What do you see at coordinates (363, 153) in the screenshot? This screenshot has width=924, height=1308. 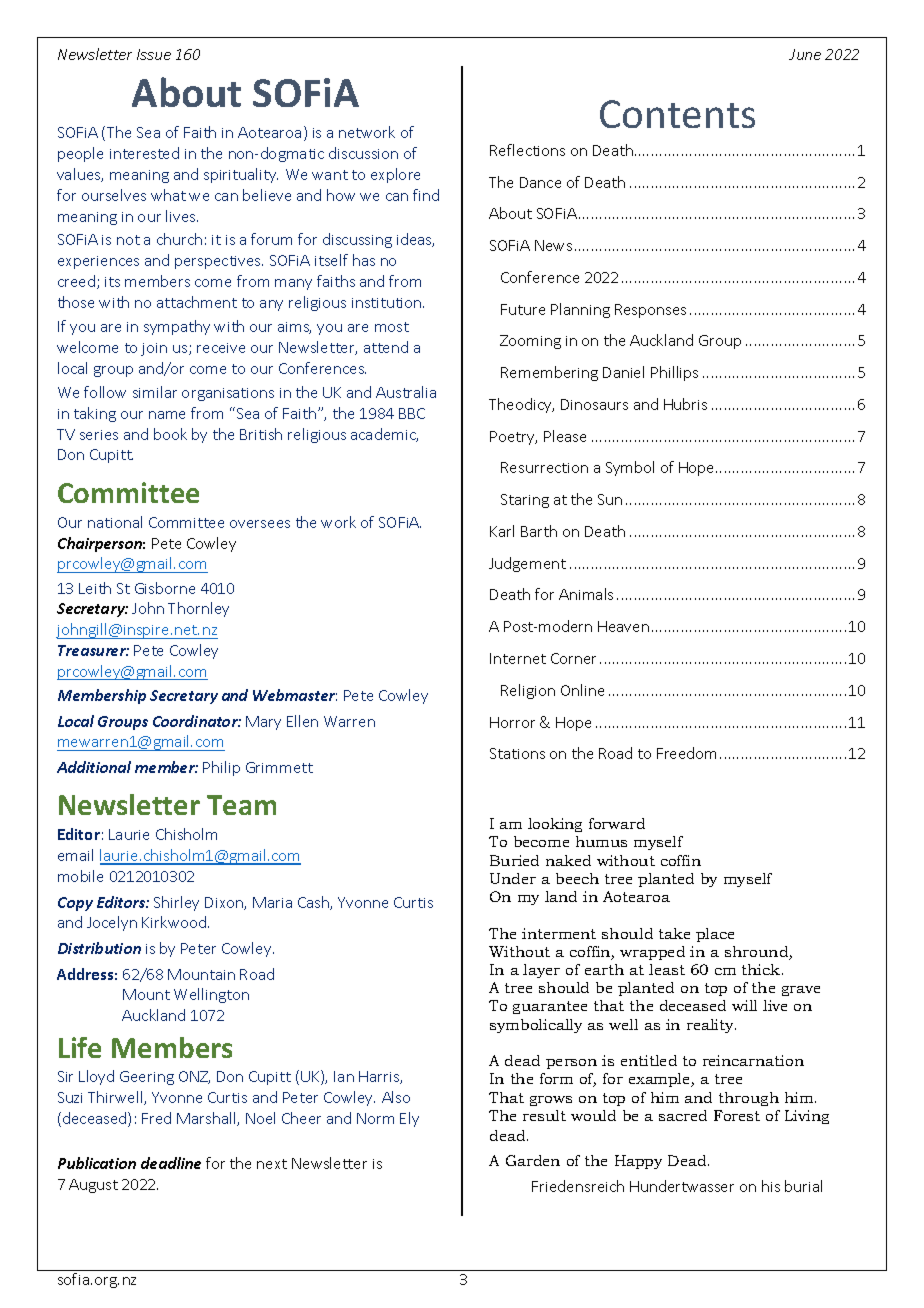 I see `discussion` at bounding box center [363, 153].
